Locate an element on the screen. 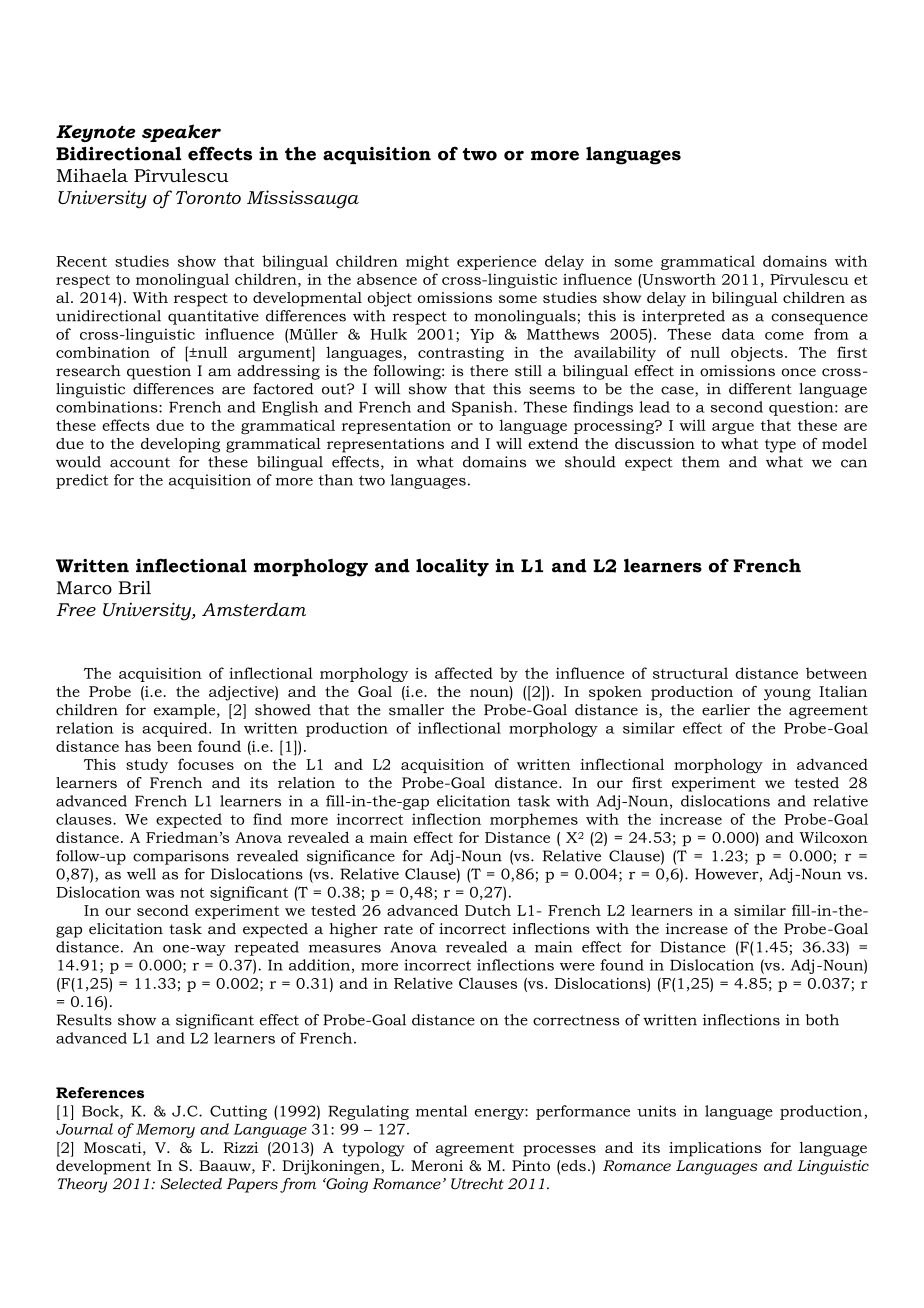 Image resolution: width=924 pixels, height=1308 pixels. affected is located at coordinates (464, 673).
